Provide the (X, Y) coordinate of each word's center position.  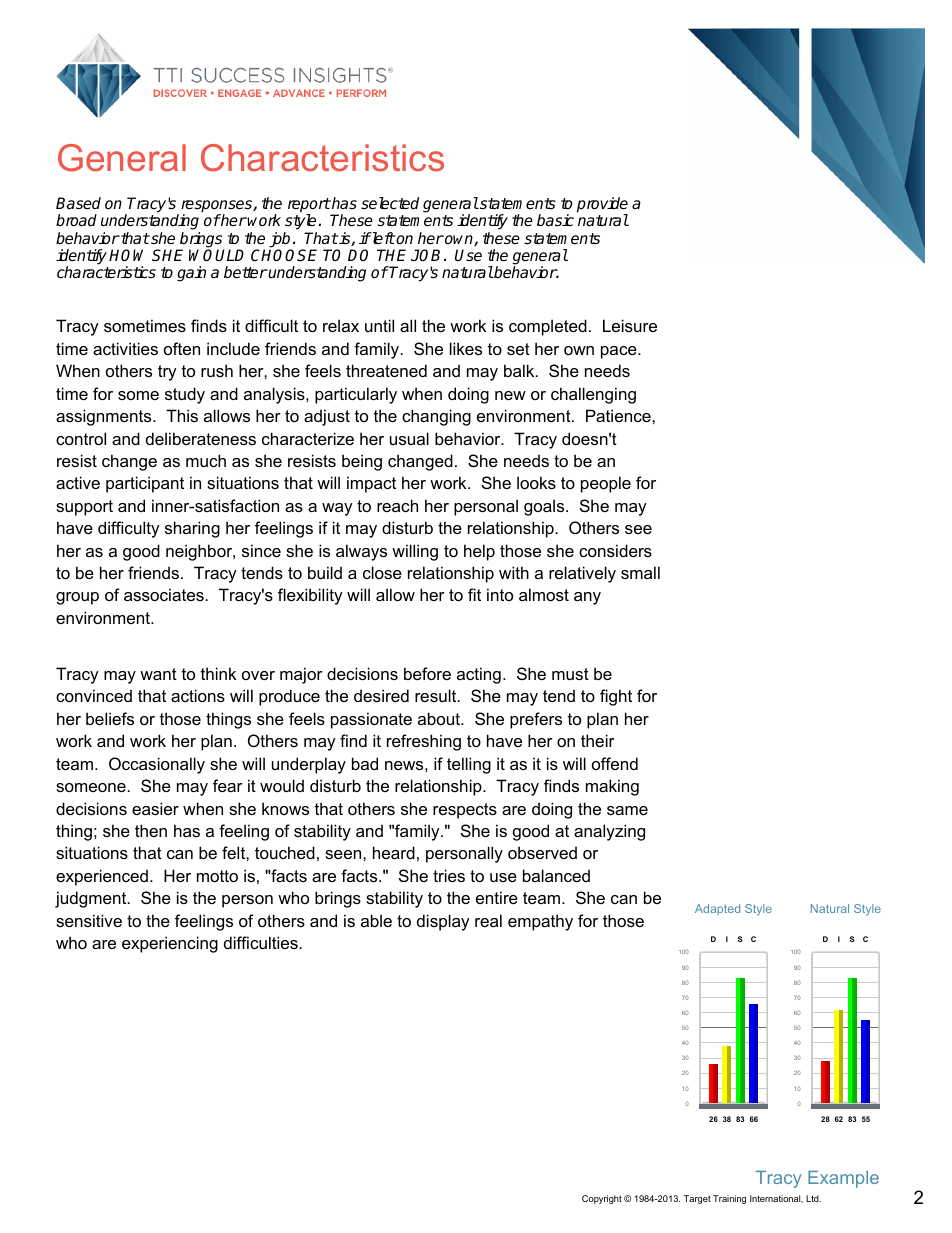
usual (409, 438)
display (443, 922)
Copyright (602, 1199)
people (606, 484)
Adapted (717, 909)
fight (616, 697)
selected (390, 203)
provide (602, 206)
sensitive (89, 920)
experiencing (170, 944)
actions (198, 695)
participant (145, 484)
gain (191, 274)
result (437, 695)
